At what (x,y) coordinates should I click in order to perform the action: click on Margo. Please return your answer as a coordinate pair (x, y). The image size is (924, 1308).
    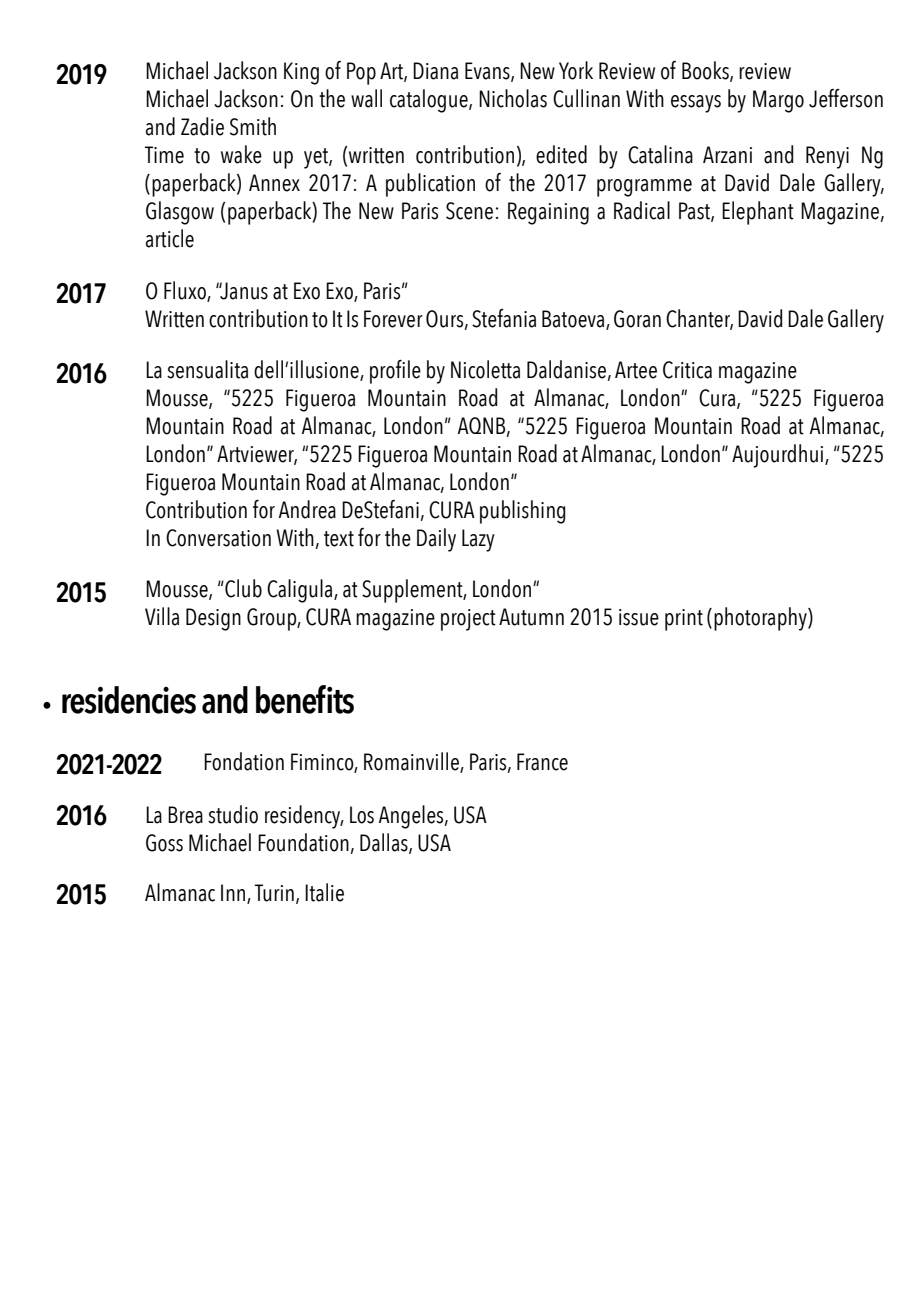
    Looking at the image, I should click on (778, 101).
